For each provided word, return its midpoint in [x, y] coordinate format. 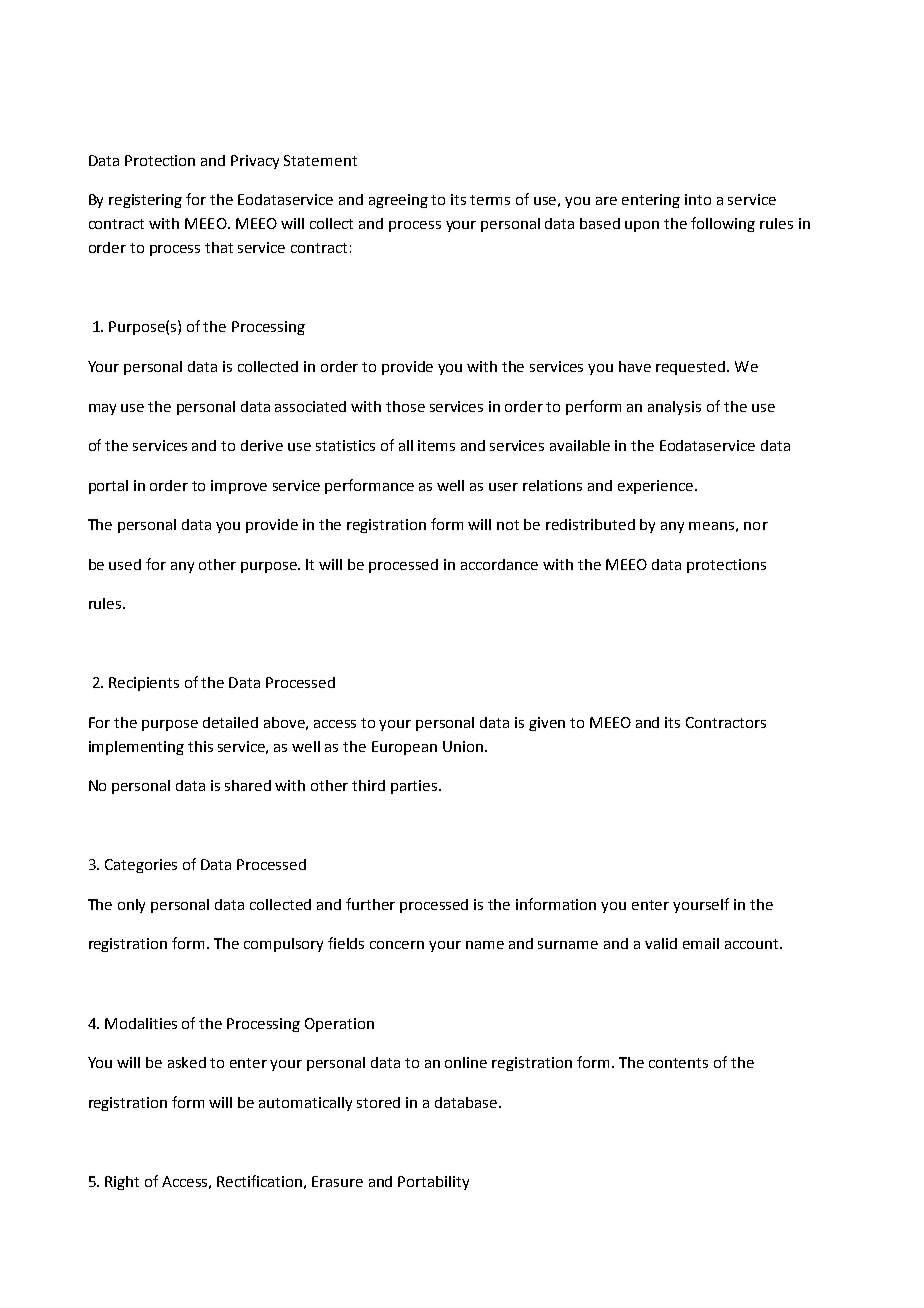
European [404, 748]
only [131, 906]
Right [122, 1183]
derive [262, 445]
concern [397, 945]
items [436, 445]
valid [661, 943]
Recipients [144, 684]
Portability [433, 1183]
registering [145, 201]
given [547, 724]
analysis [674, 408]
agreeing [398, 201]
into [698, 199]
